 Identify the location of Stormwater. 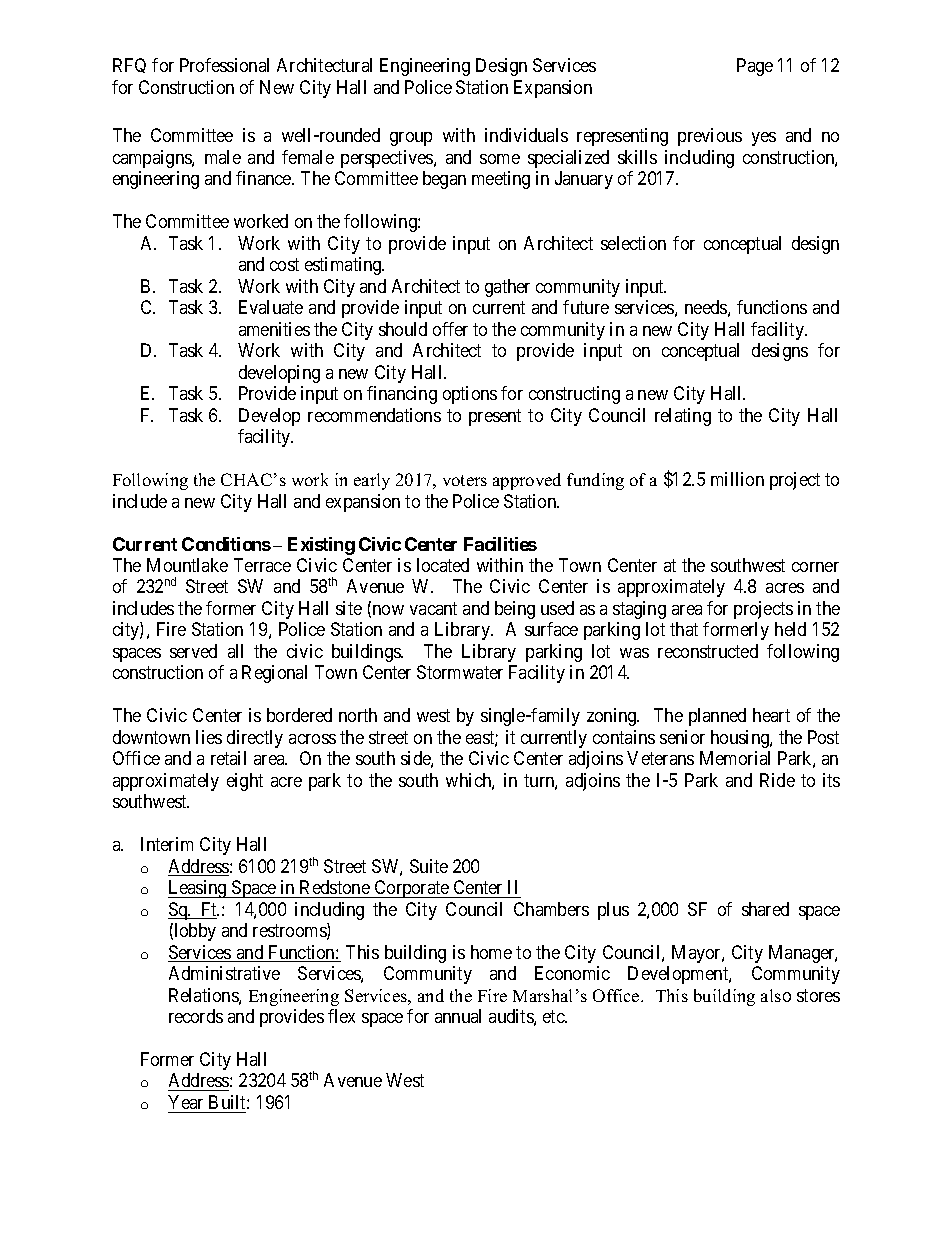
(460, 672).
